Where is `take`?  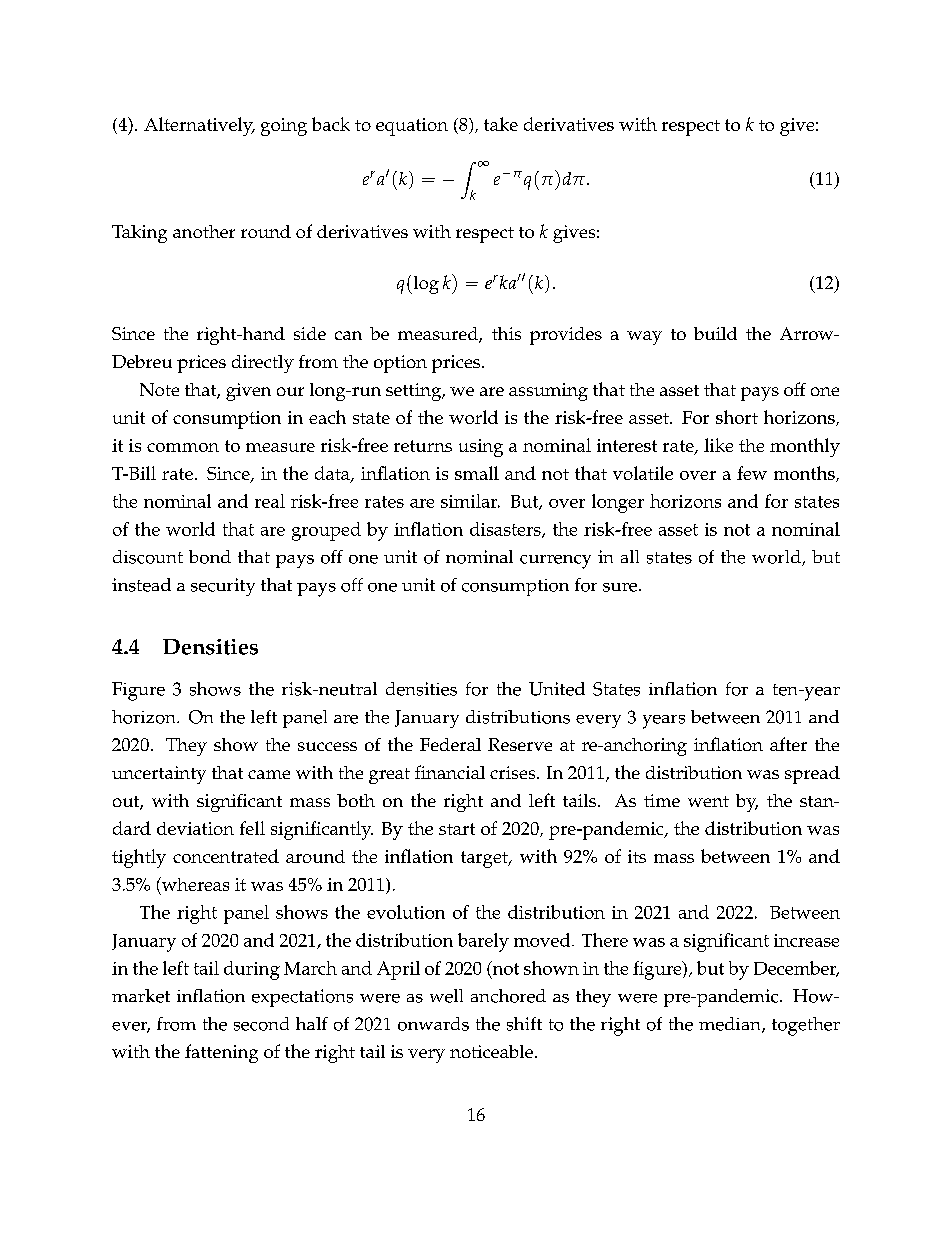
take is located at coordinates (501, 124).
